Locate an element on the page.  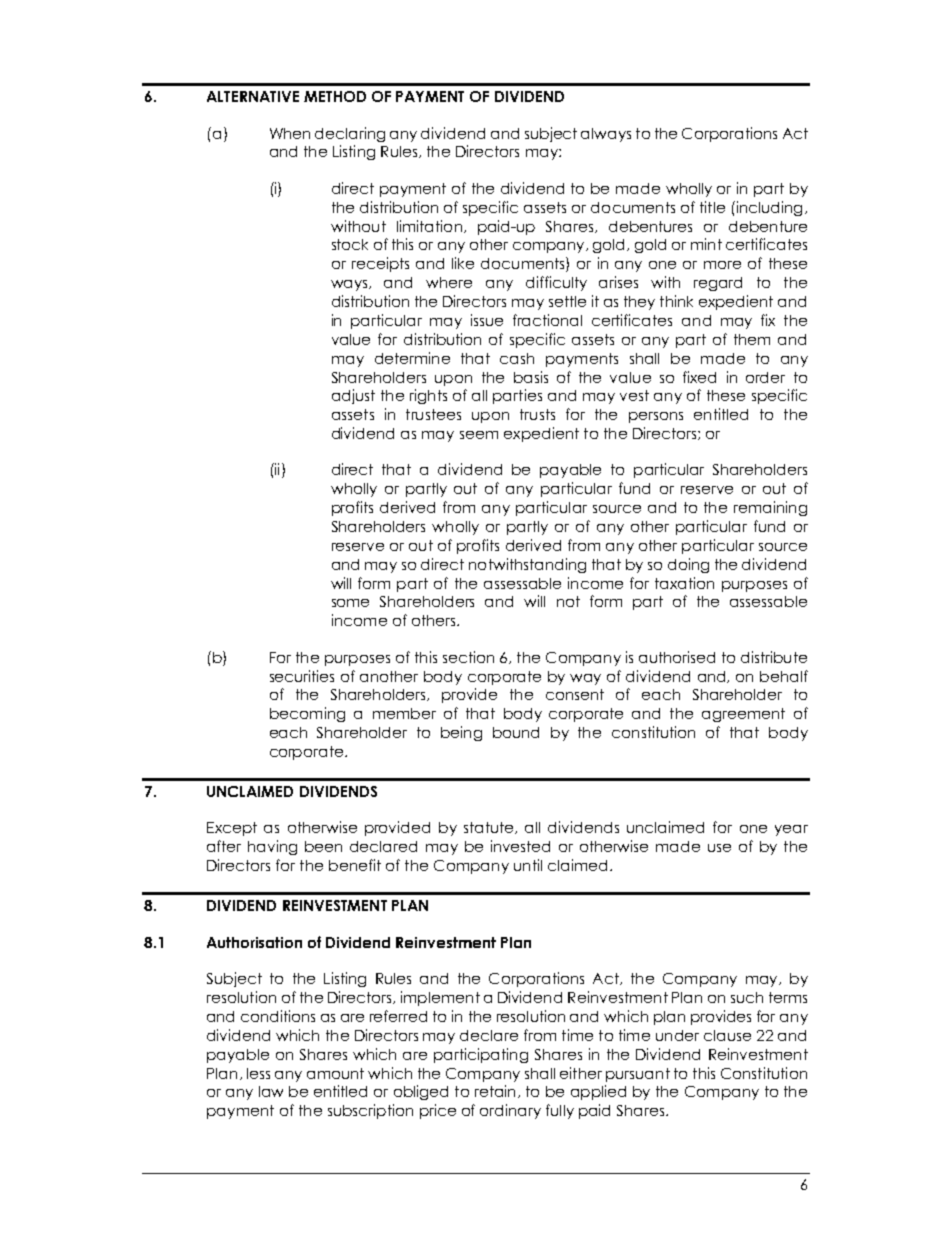
agreement is located at coordinates (743, 715).
